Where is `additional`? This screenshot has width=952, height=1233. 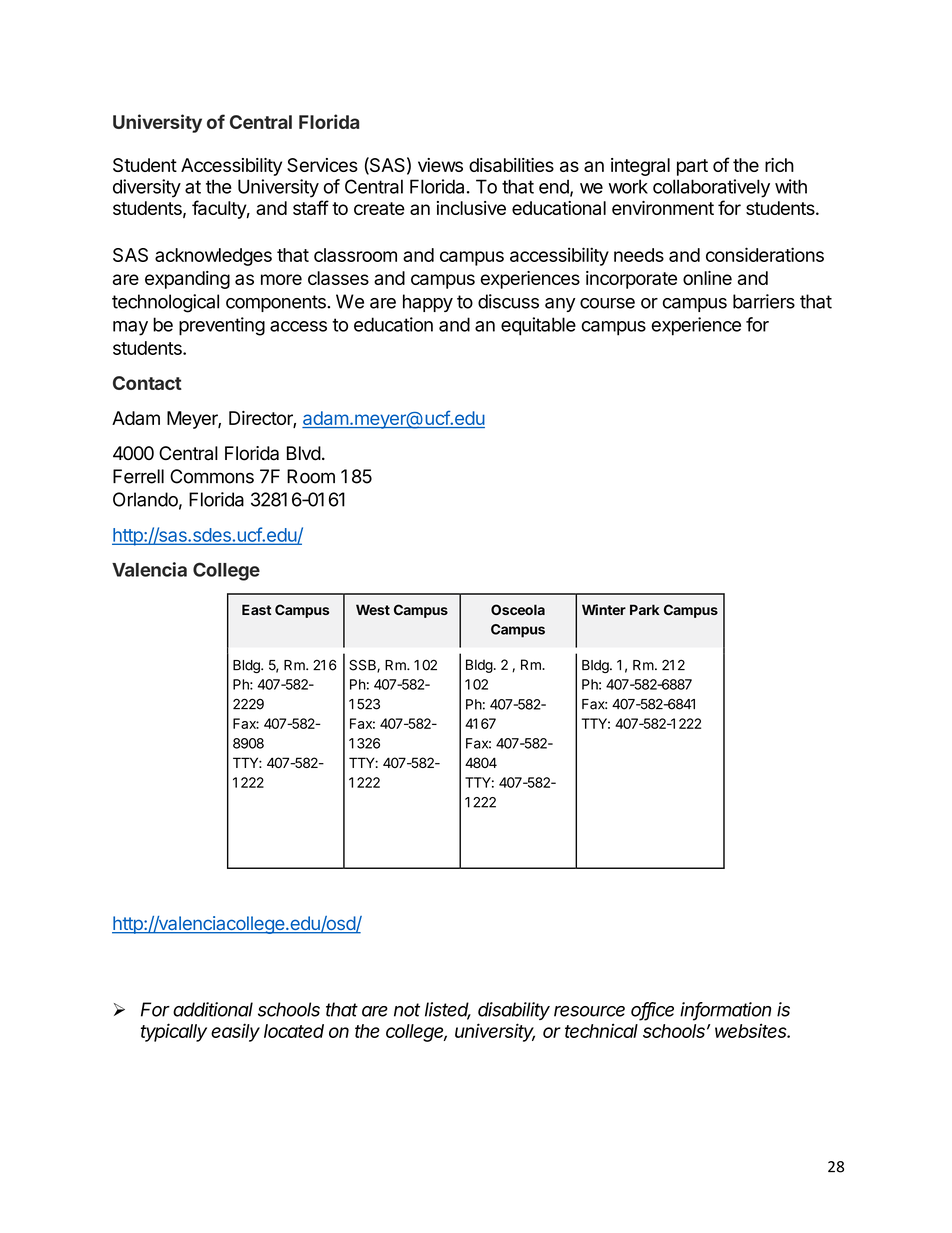
additional is located at coordinates (213, 1009).
